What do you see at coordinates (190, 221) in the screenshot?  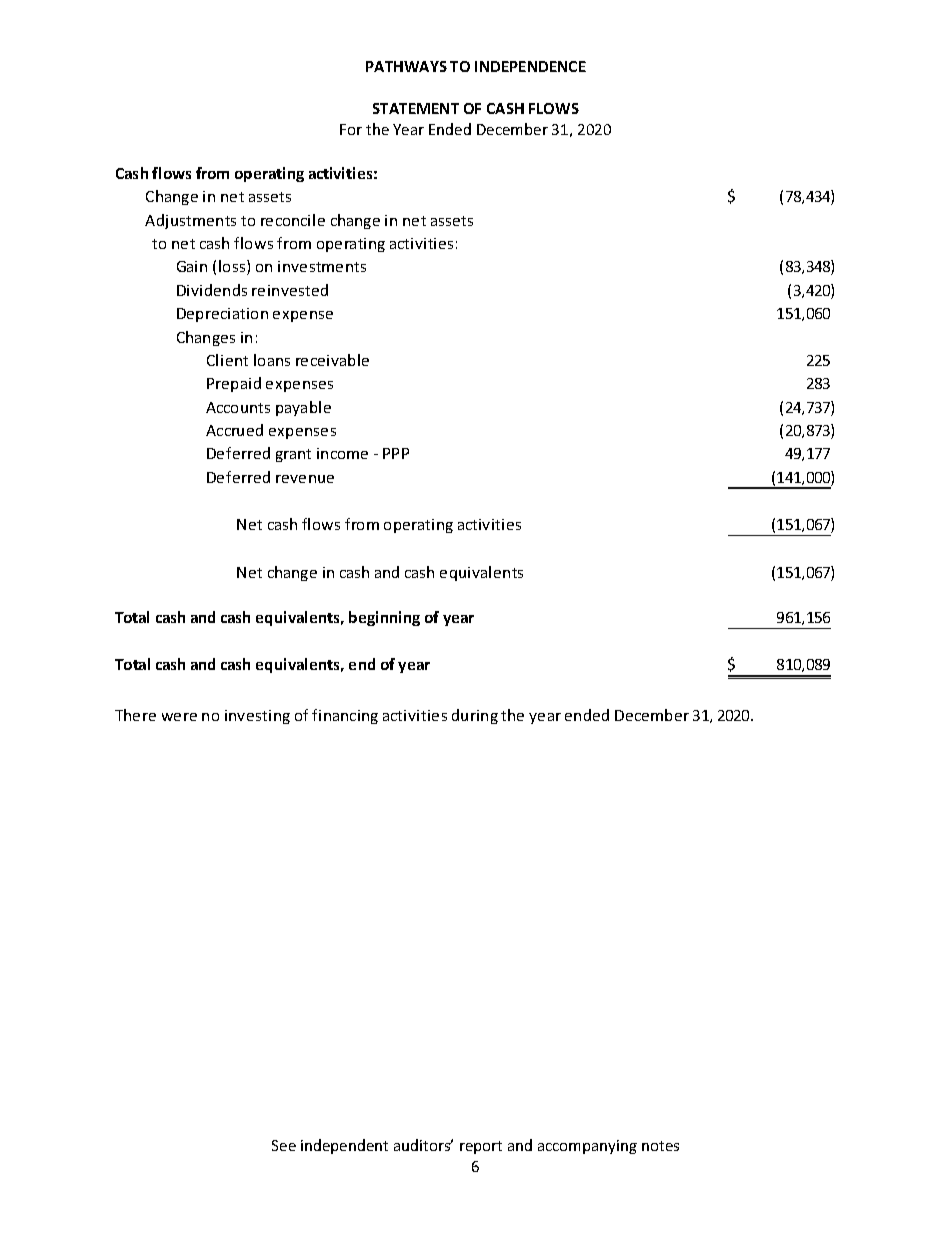 I see `Adjustments` at bounding box center [190, 221].
